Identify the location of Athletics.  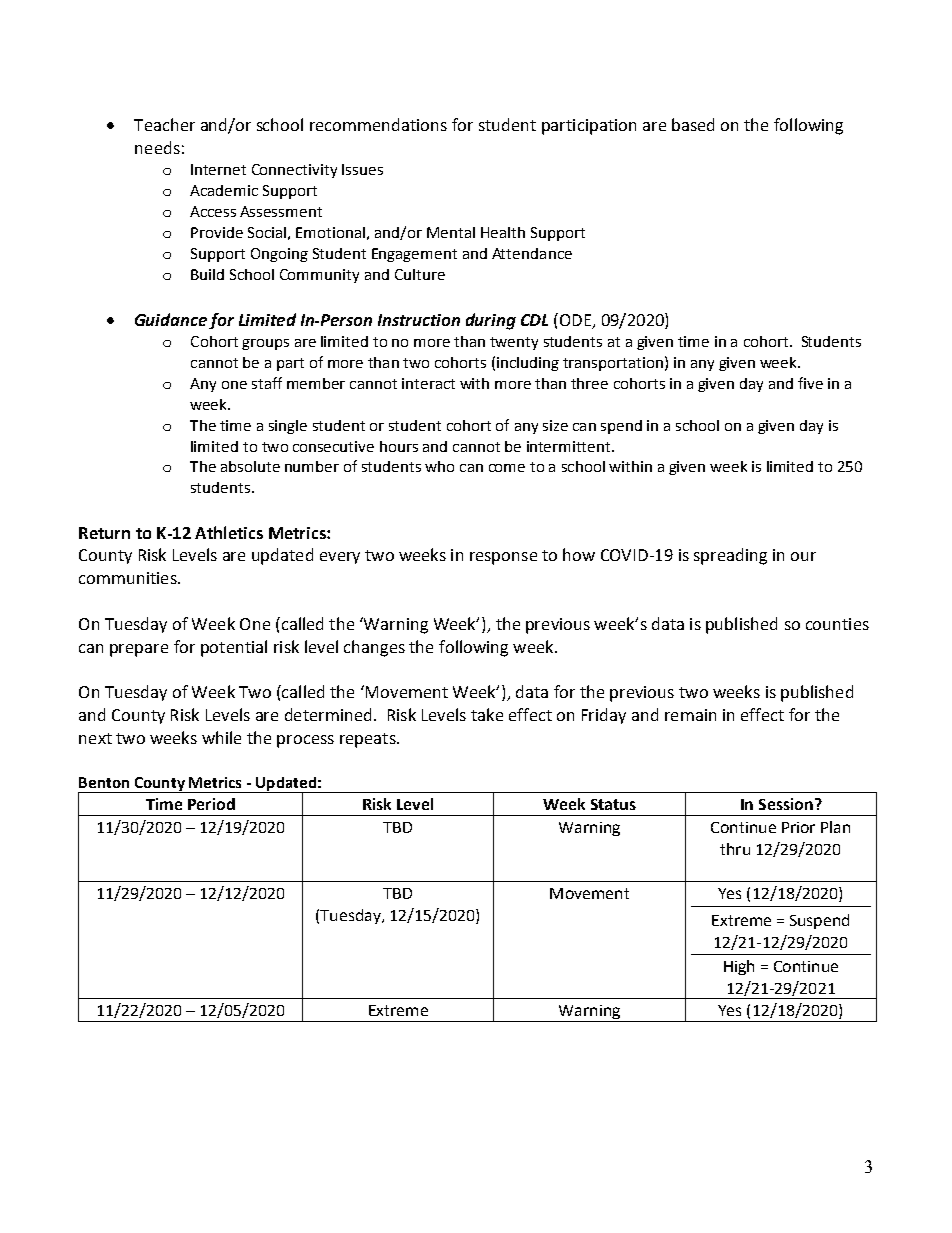
(229, 532).
